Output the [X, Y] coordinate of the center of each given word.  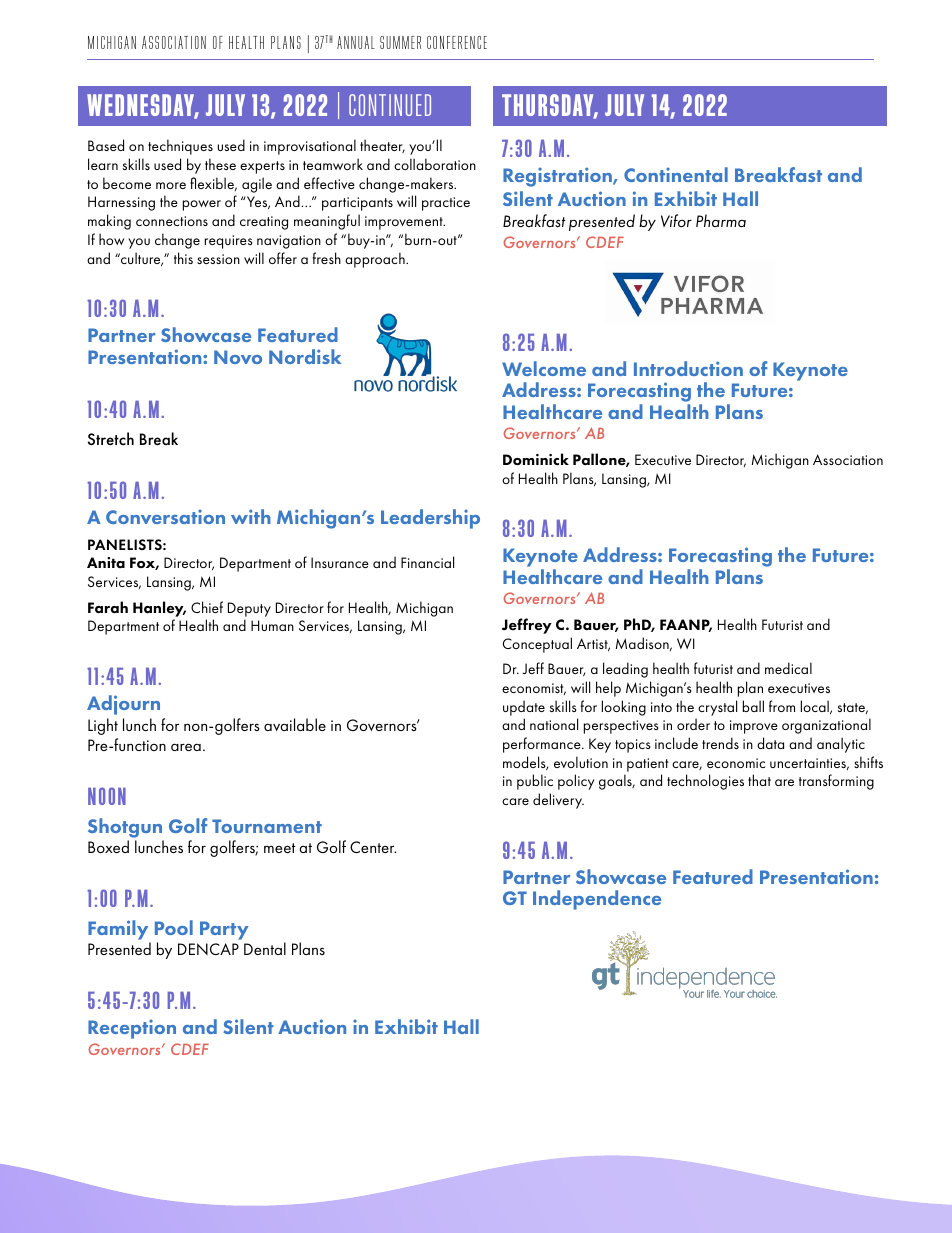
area [186, 747]
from [782, 706]
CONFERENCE [457, 42]
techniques [180, 147]
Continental [676, 174]
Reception [132, 1029]
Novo [238, 357]
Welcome [544, 368]
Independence [597, 900]
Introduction [688, 368]
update [524, 708]
